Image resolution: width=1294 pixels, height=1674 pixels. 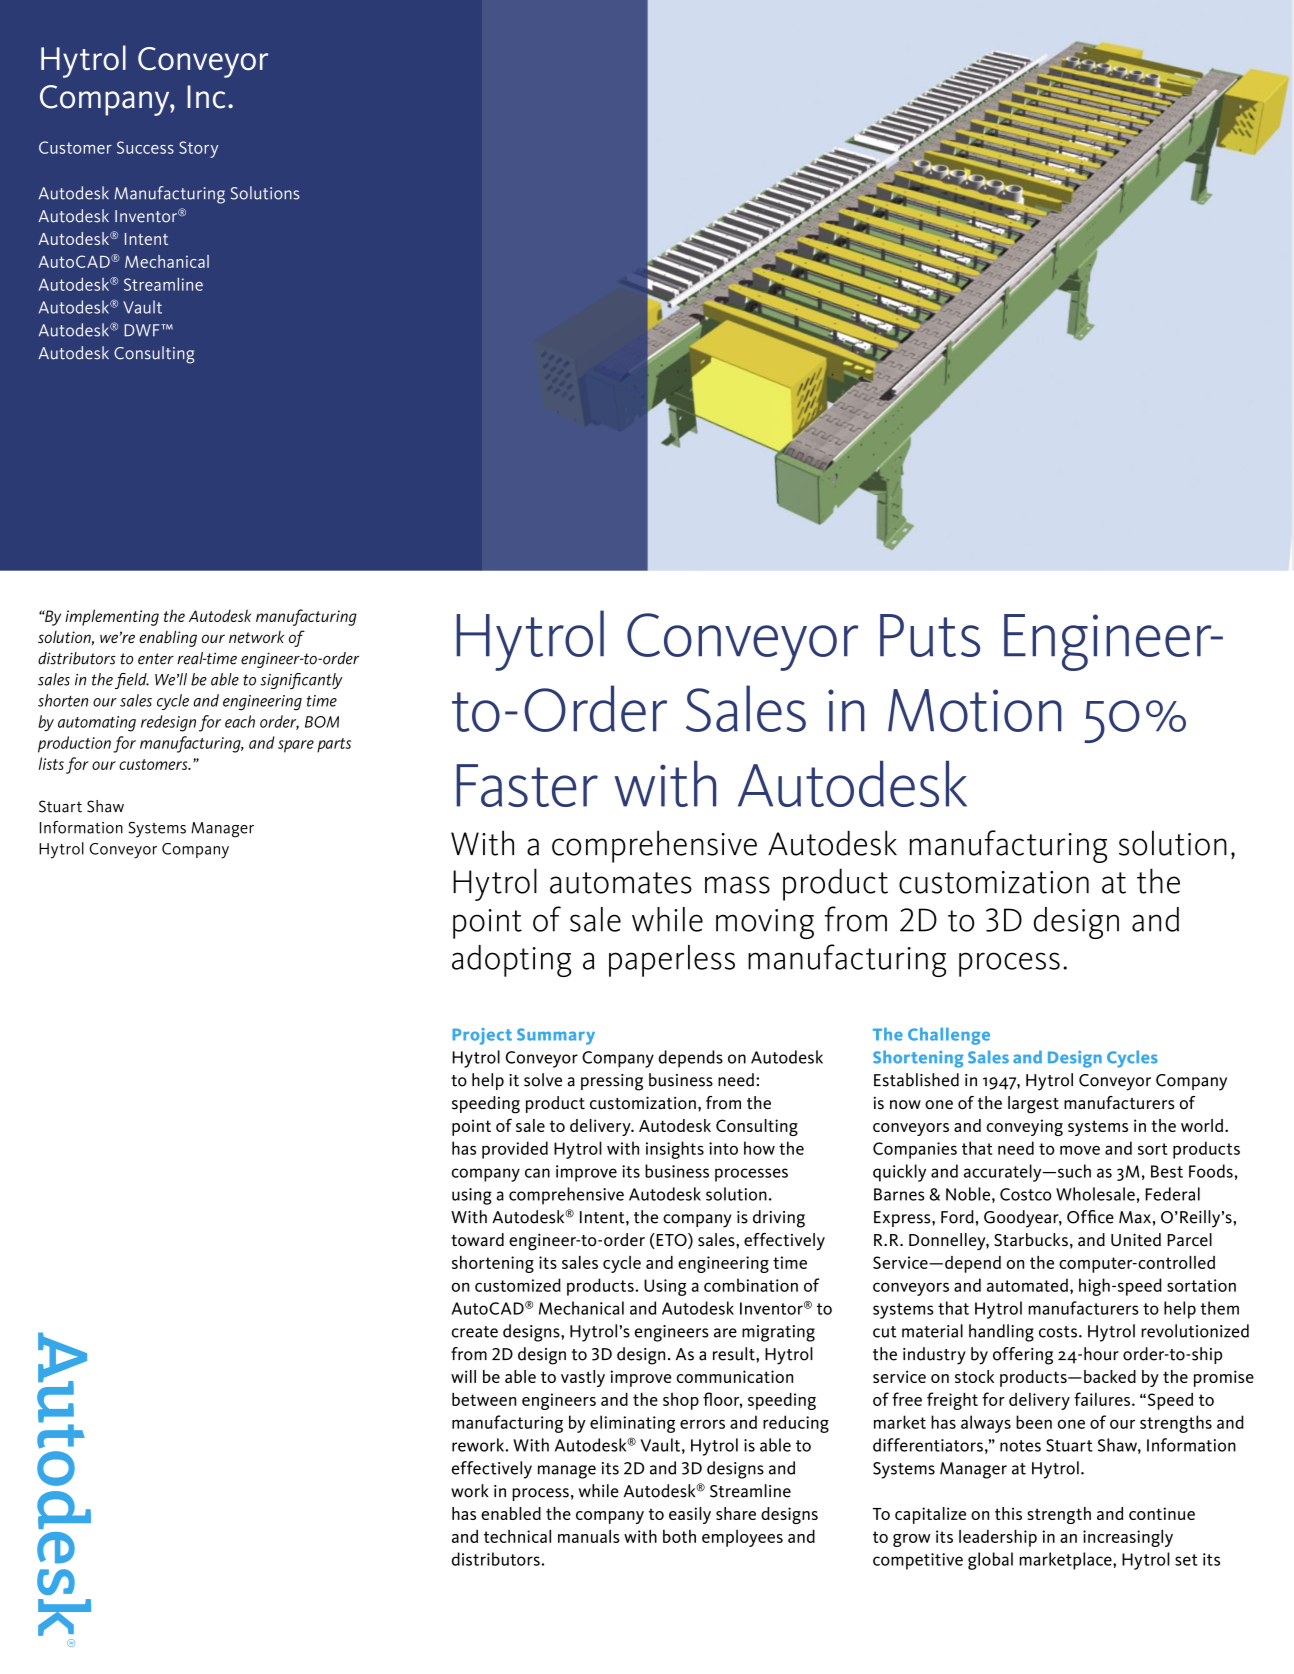 What do you see at coordinates (198, 149) in the screenshot?
I see `Story` at bounding box center [198, 149].
